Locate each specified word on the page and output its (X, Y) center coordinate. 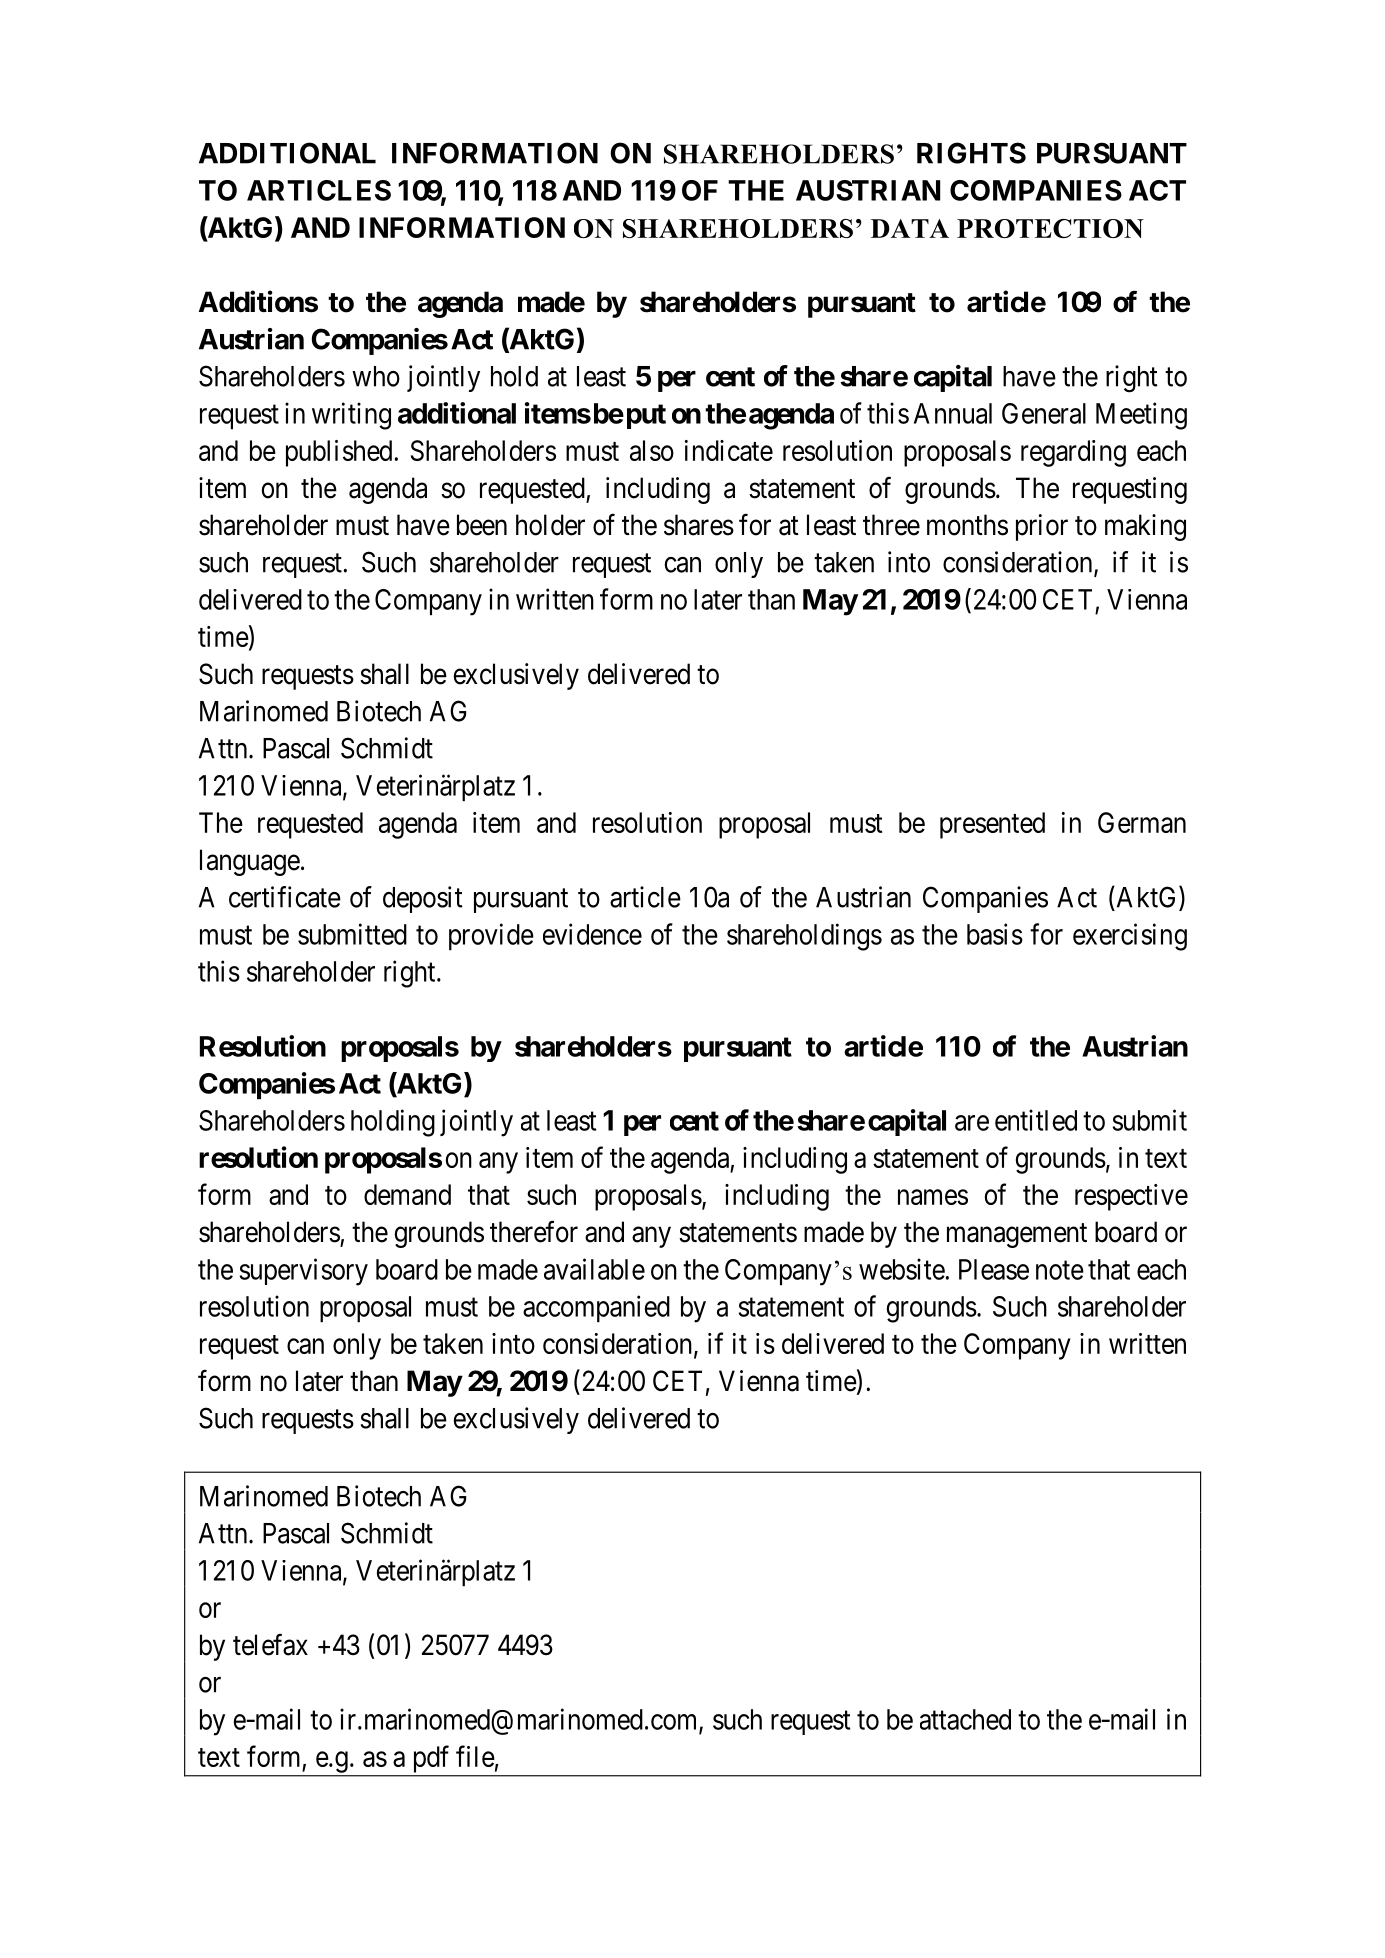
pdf (431, 1759)
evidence (592, 934)
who (376, 376)
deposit (423, 899)
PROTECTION (1050, 228)
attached (965, 1719)
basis (995, 934)
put (644, 416)
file (475, 1756)
